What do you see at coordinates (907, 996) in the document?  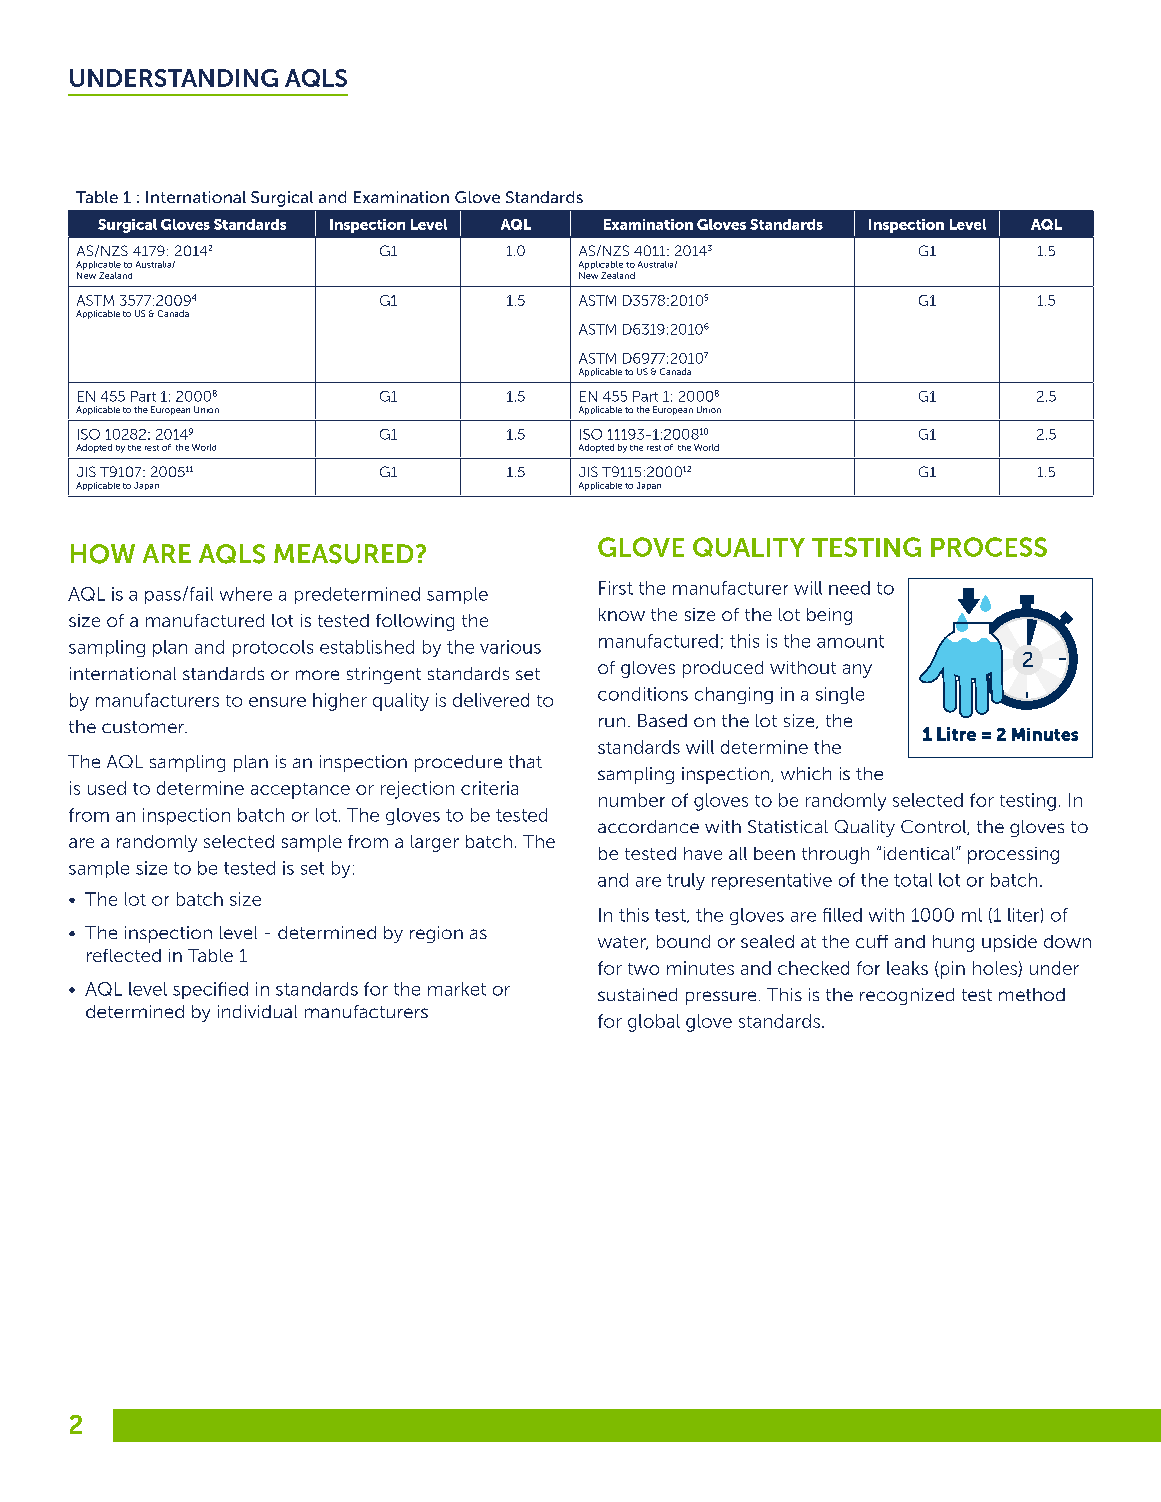 I see `recognized` at bounding box center [907, 996].
